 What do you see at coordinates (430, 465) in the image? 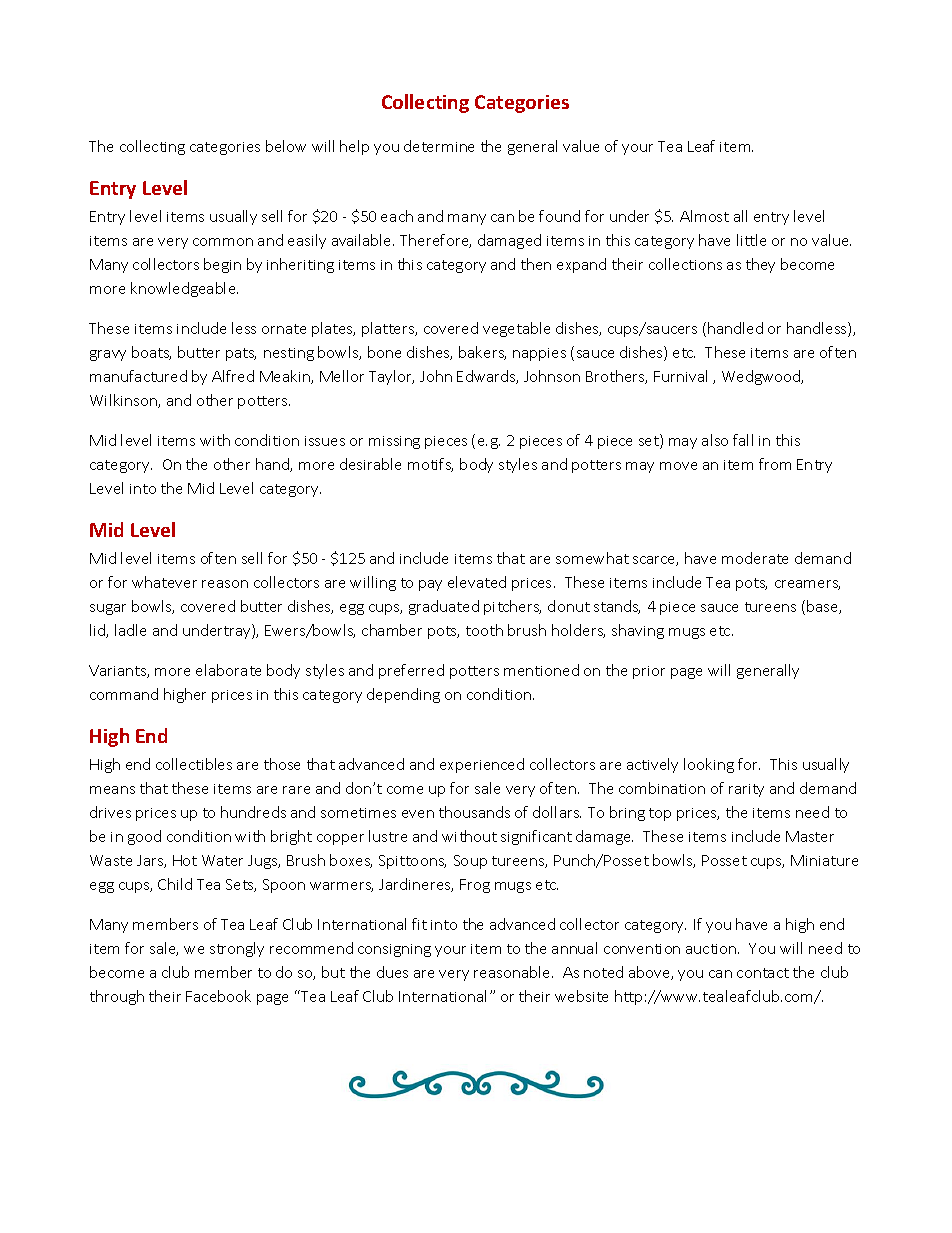
I see `motifs` at bounding box center [430, 465].
